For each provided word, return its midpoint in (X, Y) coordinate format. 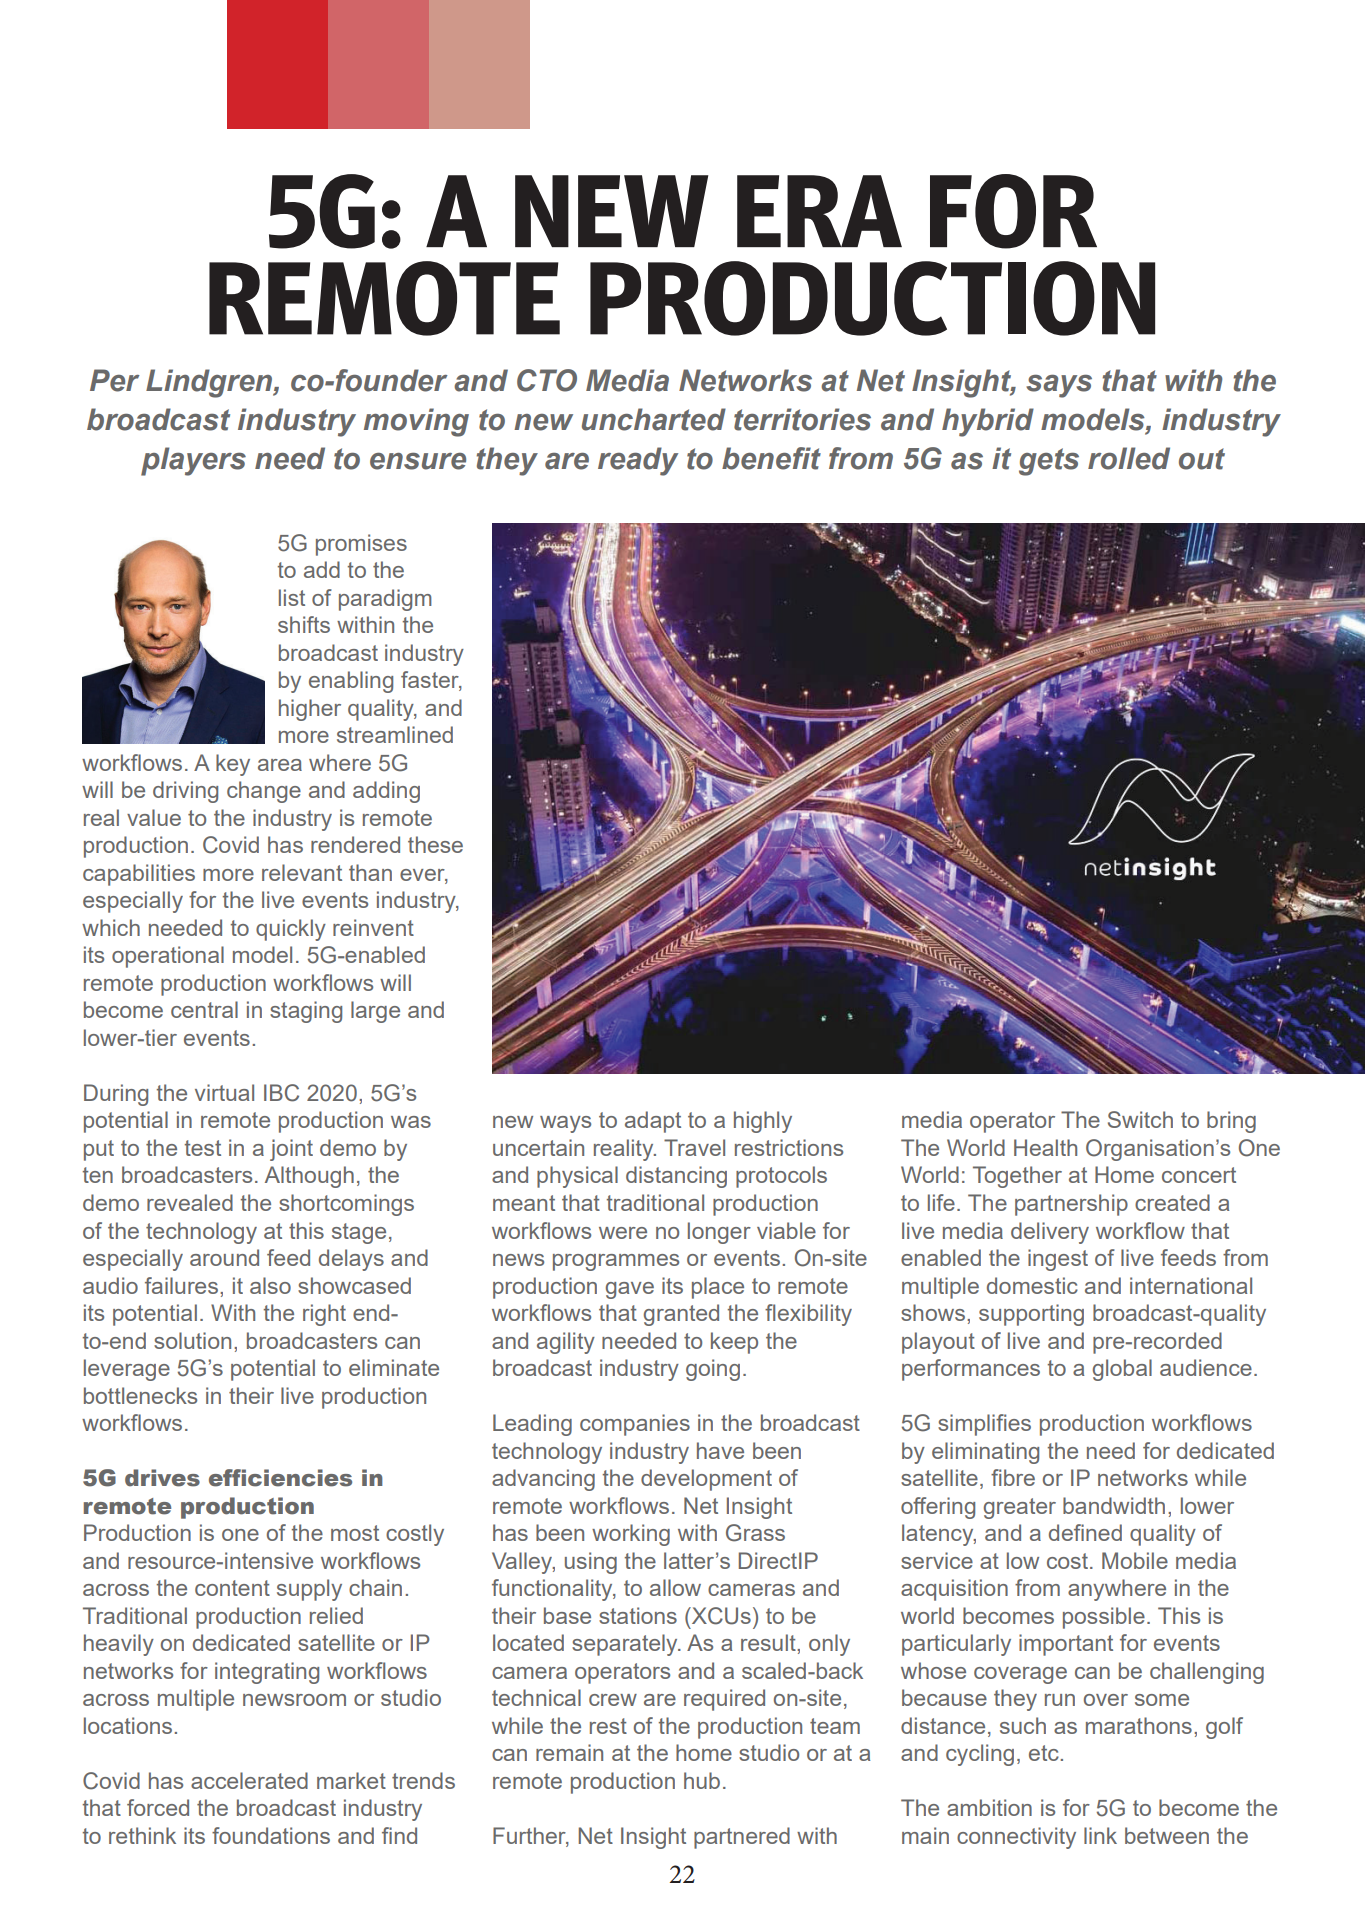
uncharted (654, 419)
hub (702, 1780)
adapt (653, 1122)
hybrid (988, 422)
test (203, 1148)
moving (416, 422)
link (1100, 1835)
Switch (1140, 1119)
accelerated (249, 1780)
